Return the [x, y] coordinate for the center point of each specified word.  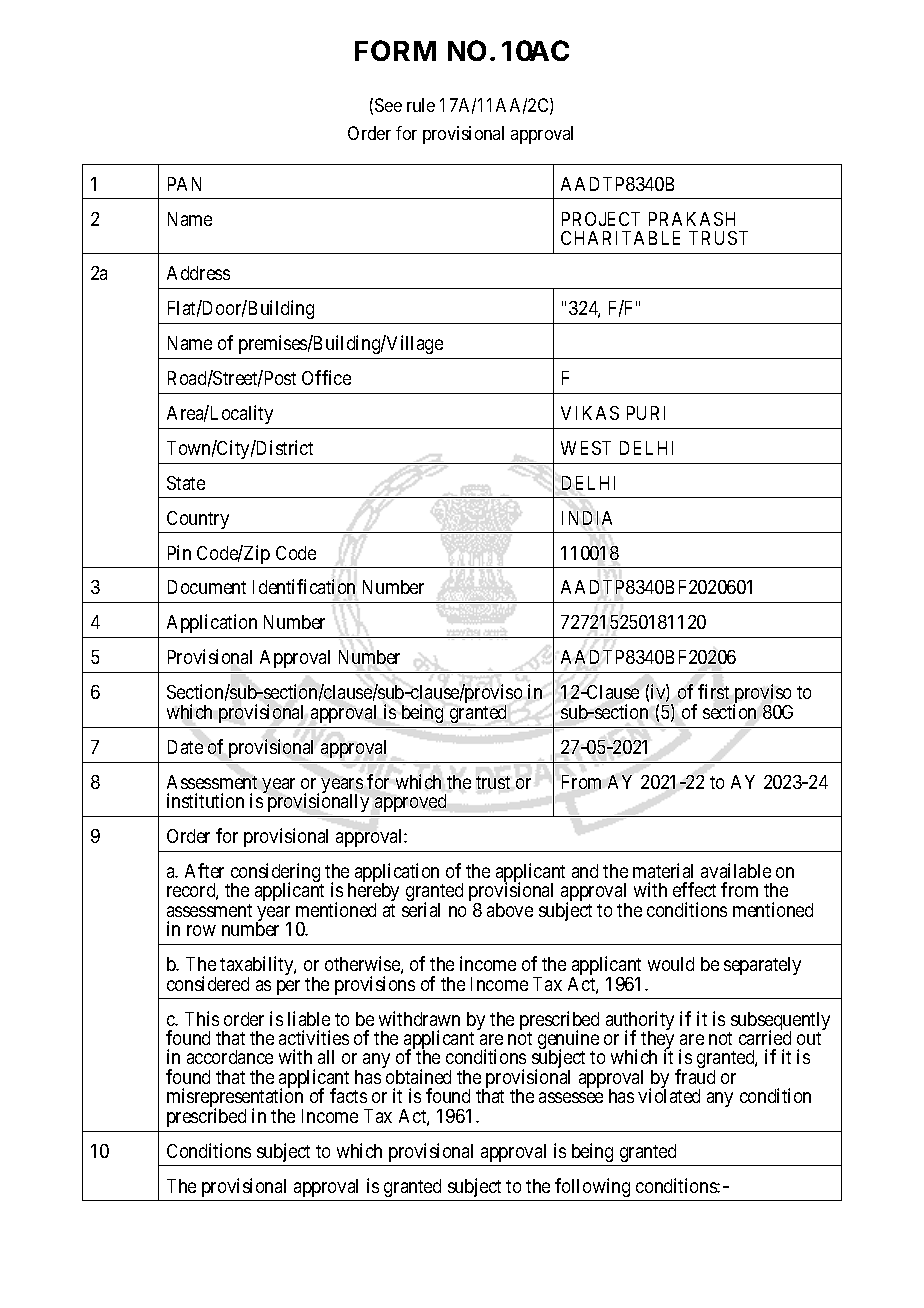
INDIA [587, 518]
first [713, 691]
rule [421, 105]
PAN [184, 184]
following [592, 1187]
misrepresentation [235, 1099]
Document [207, 587]
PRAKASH [692, 219]
